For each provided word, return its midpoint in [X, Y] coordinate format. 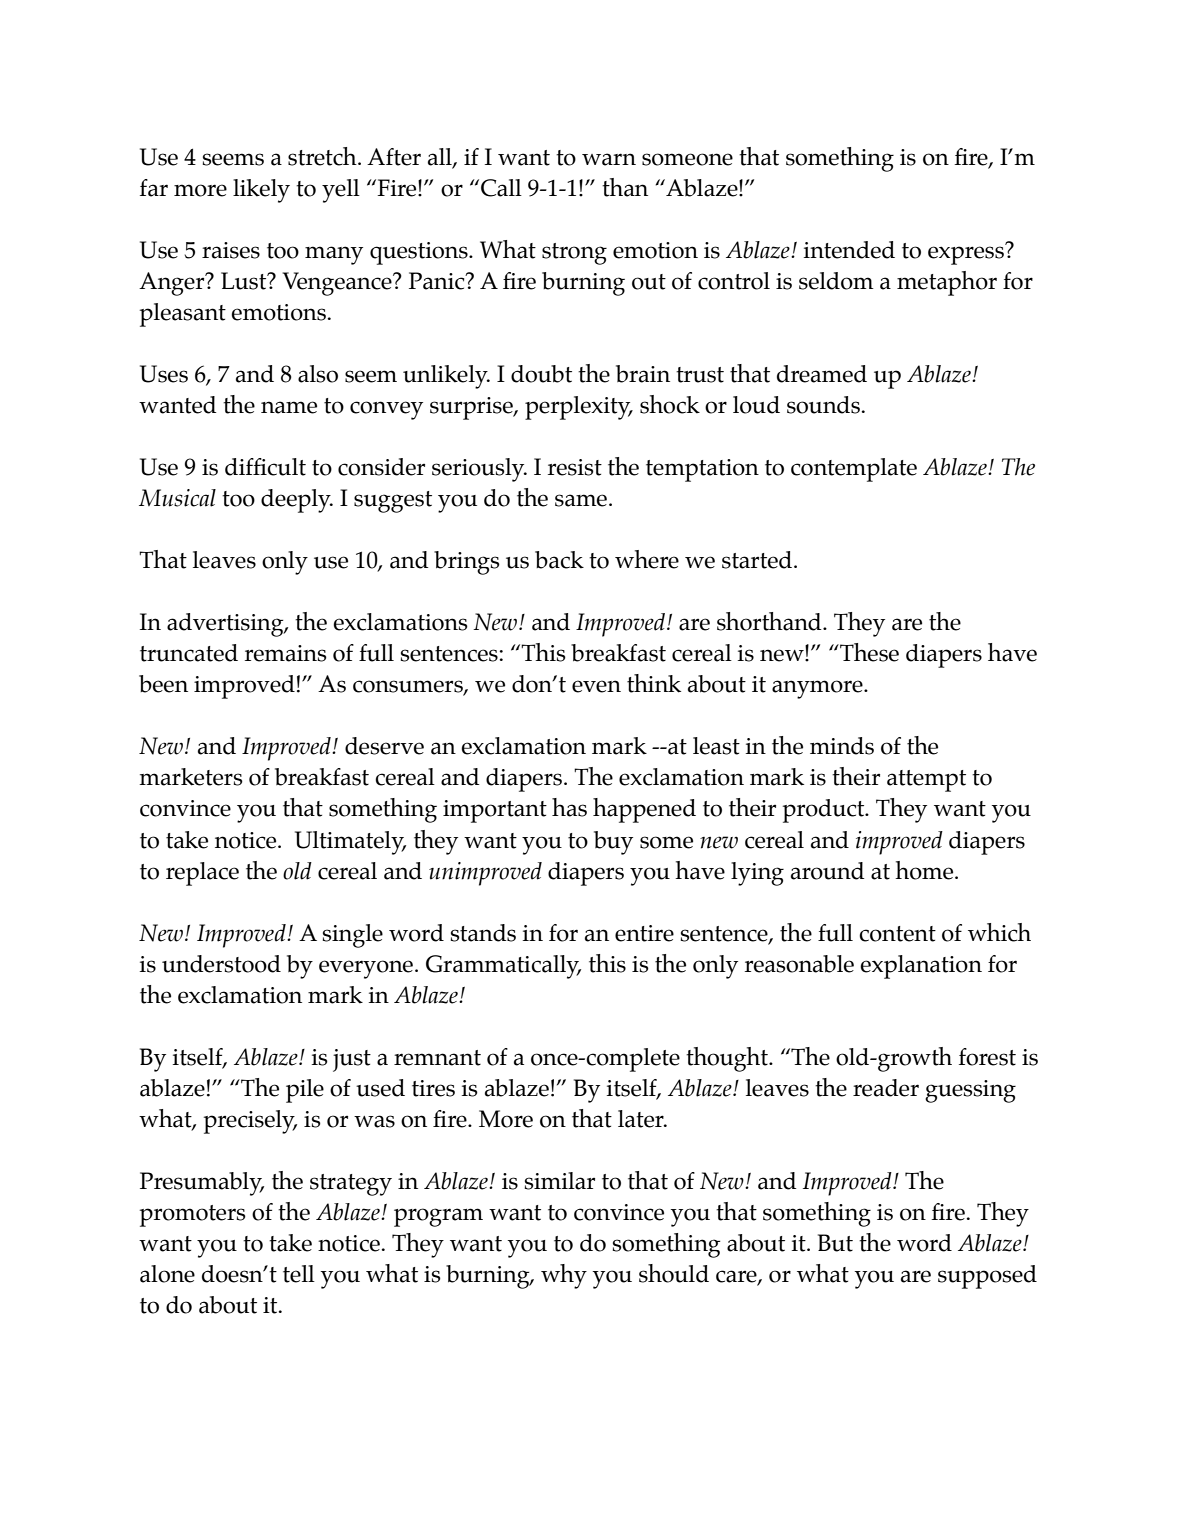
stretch [323, 156]
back [559, 560]
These [868, 652]
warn [609, 159]
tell [299, 1274]
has [569, 807]
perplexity [579, 408]
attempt [926, 781]
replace [202, 874]
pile [305, 1091]
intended [849, 250]
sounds [823, 405]
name [289, 407]
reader [886, 1088]
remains [286, 653]
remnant [437, 1058]
